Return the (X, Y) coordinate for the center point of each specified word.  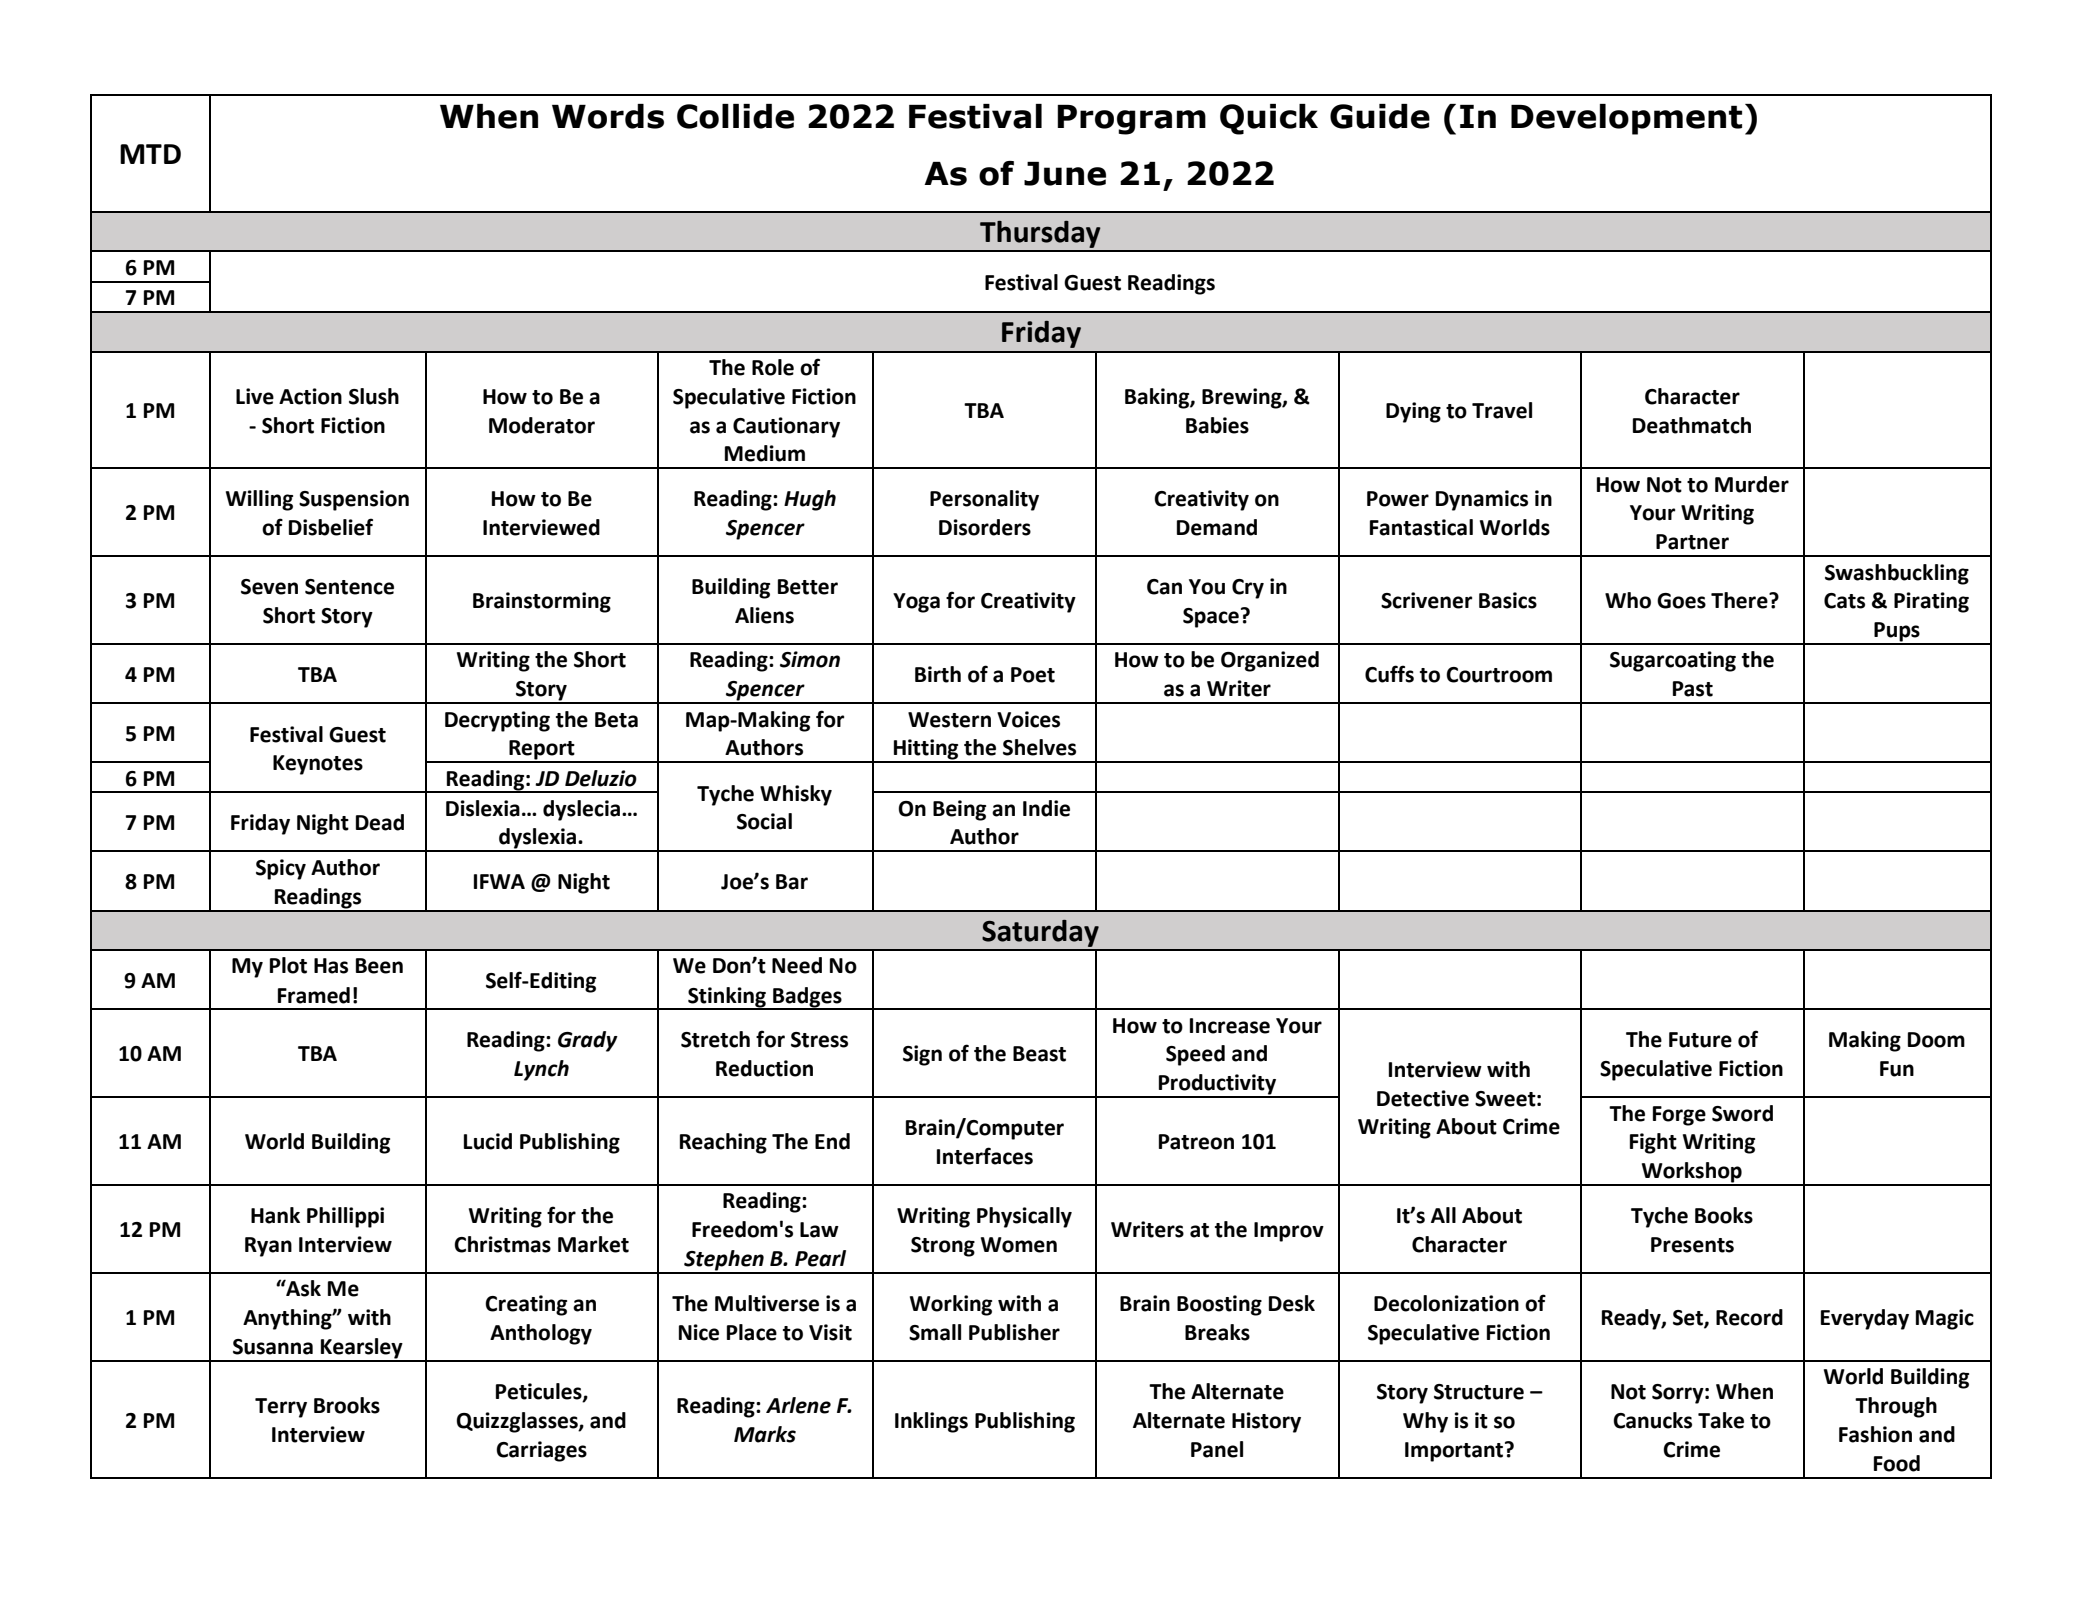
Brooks (347, 1405)
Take (1721, 1420)
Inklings (931, 1422)
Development (1626, 119)
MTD (150, 154)
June (1065, 174)
